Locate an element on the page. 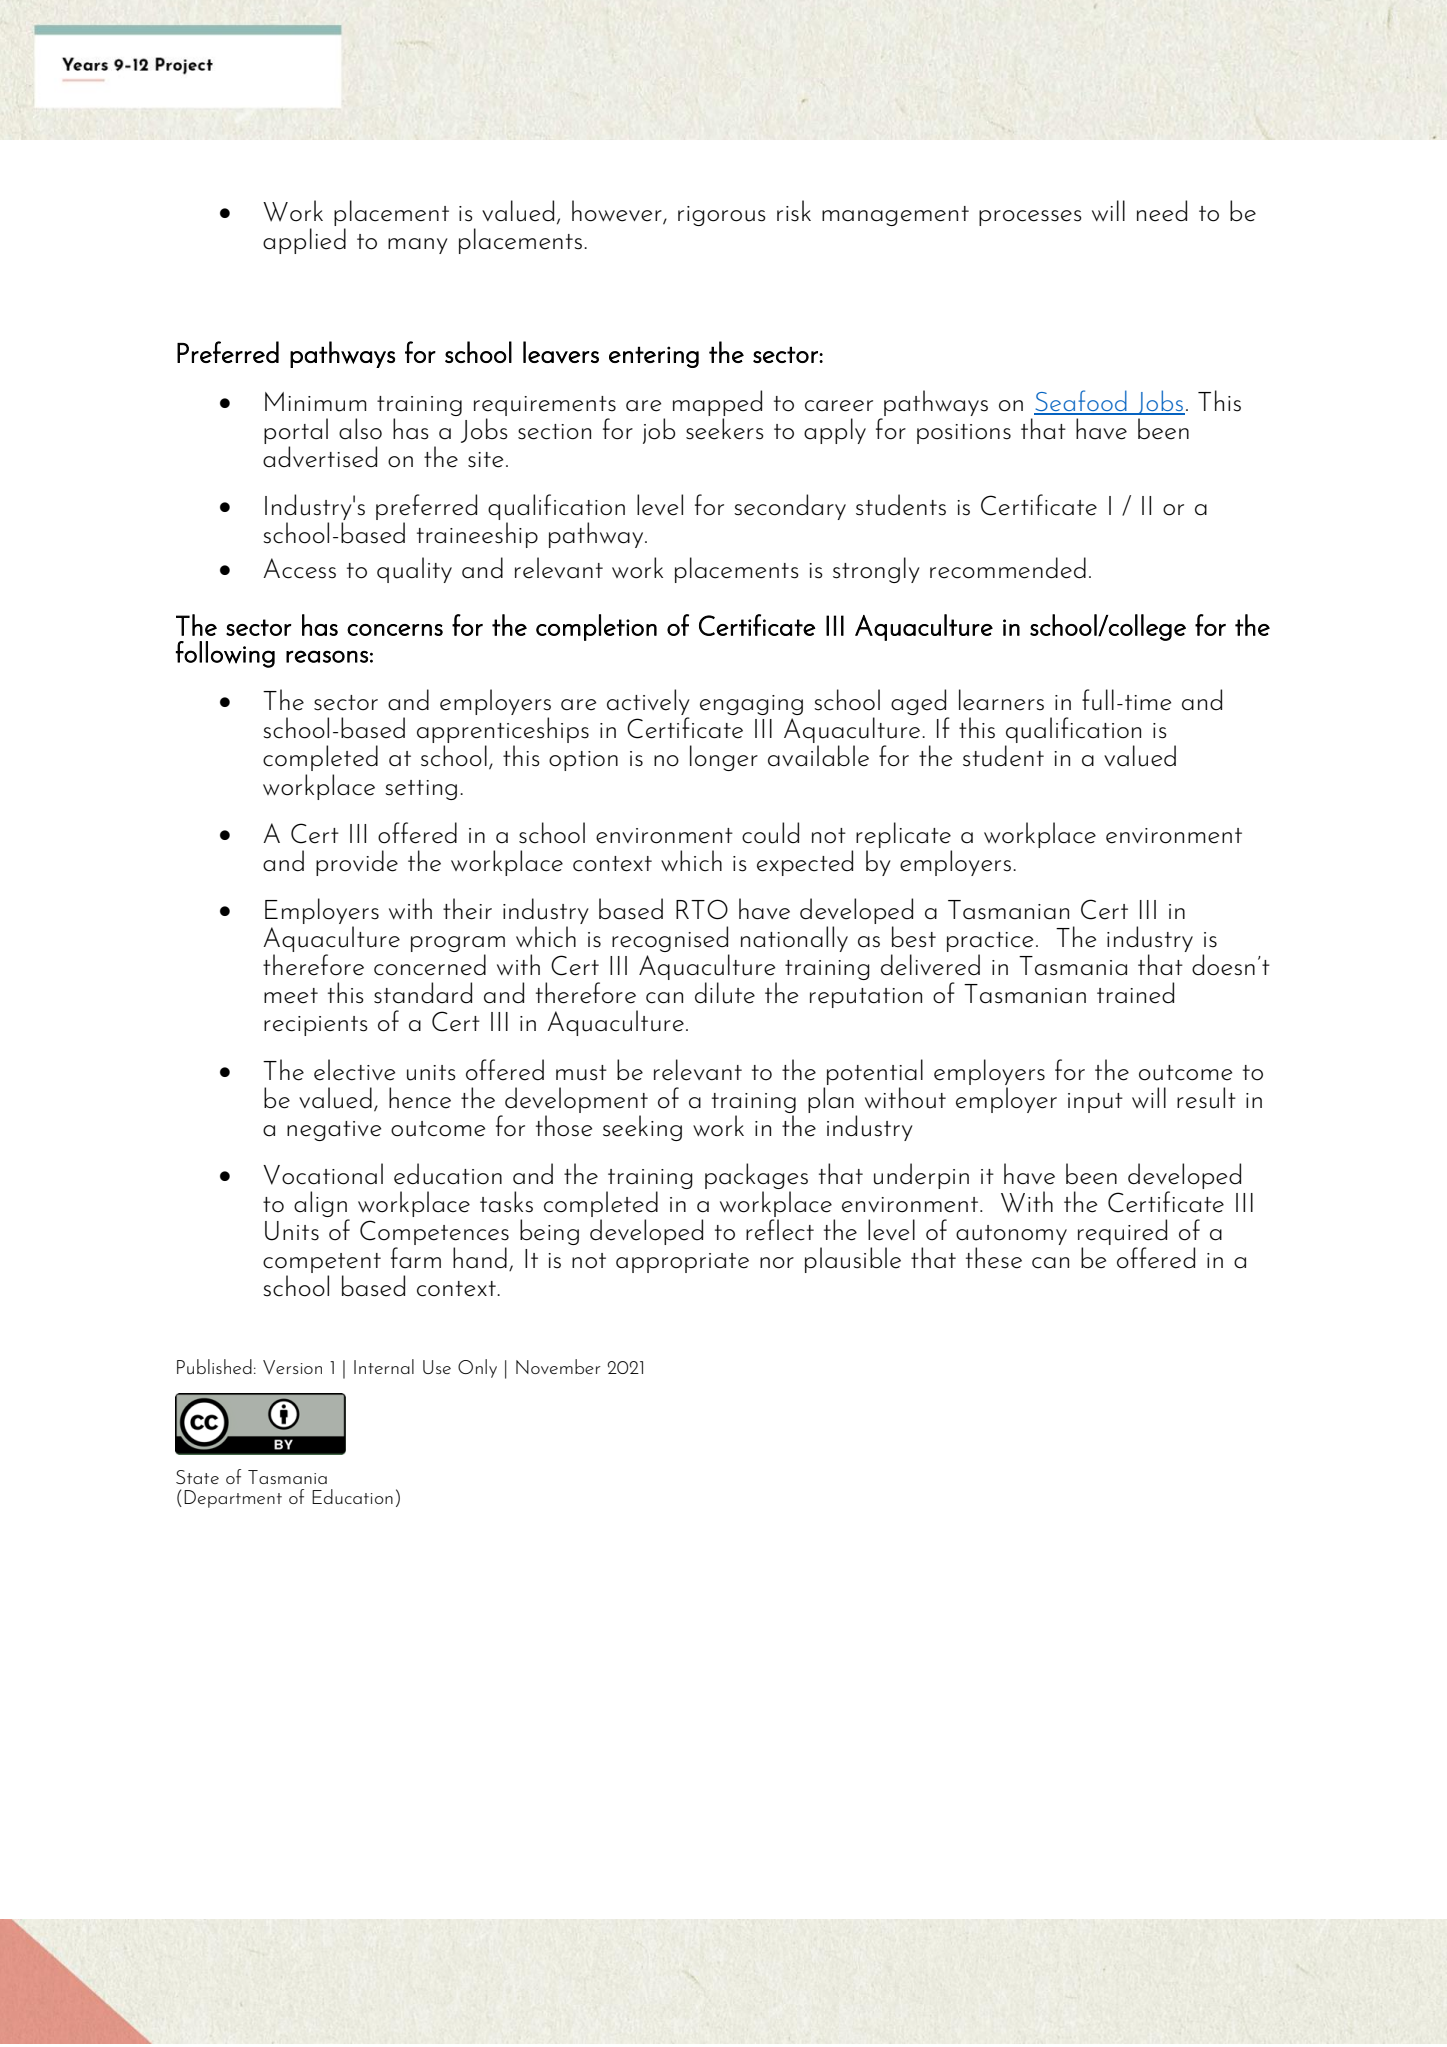 Image resolution: width=1447 pixels, height=2047 pixels. applied is located at coordinates (304, 241).
